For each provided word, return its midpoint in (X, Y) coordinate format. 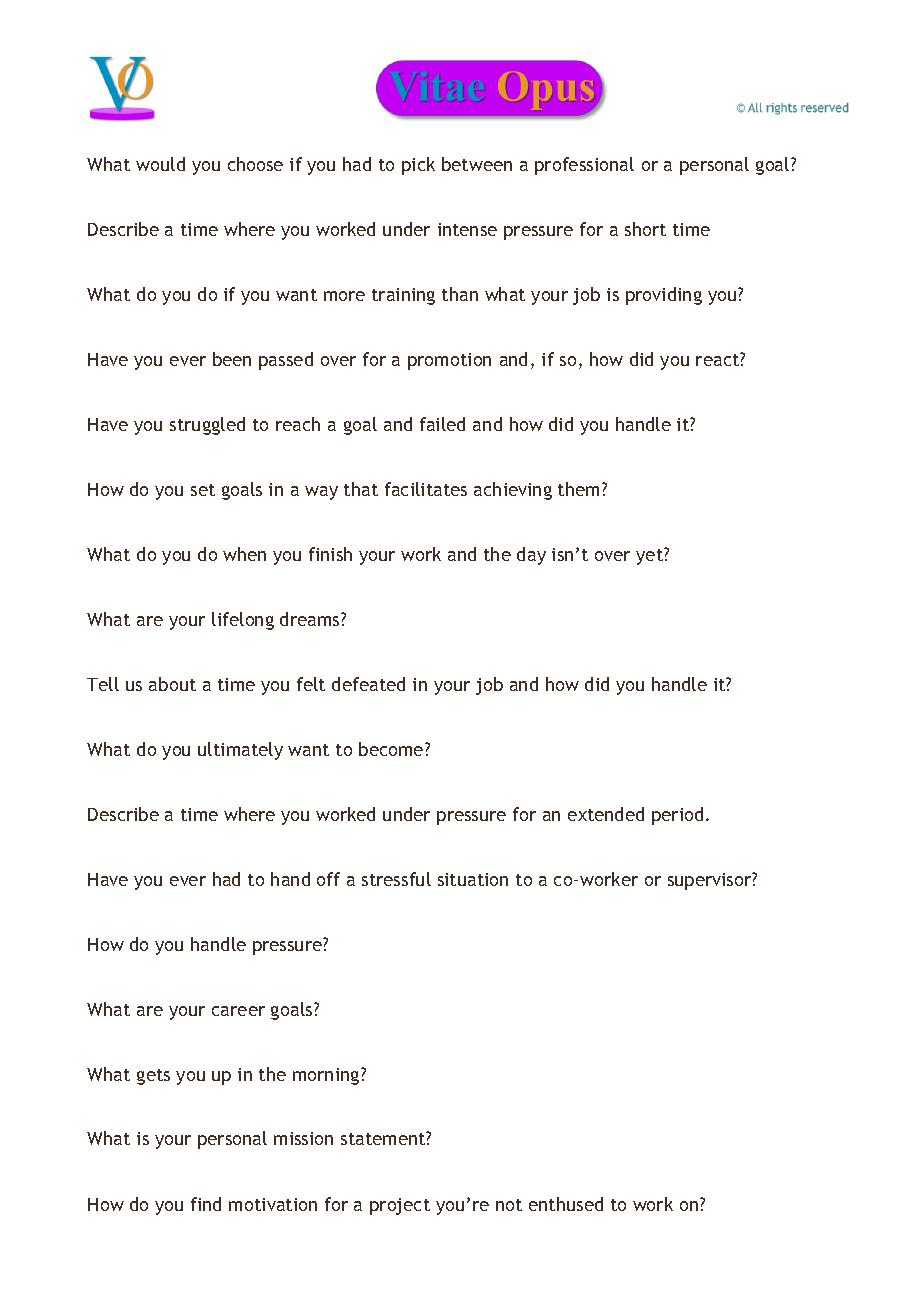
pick (418, 166)
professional (584, 166)
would (160, 164)
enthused (566, 1204)
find (206, 1204)
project (400, 1206)
